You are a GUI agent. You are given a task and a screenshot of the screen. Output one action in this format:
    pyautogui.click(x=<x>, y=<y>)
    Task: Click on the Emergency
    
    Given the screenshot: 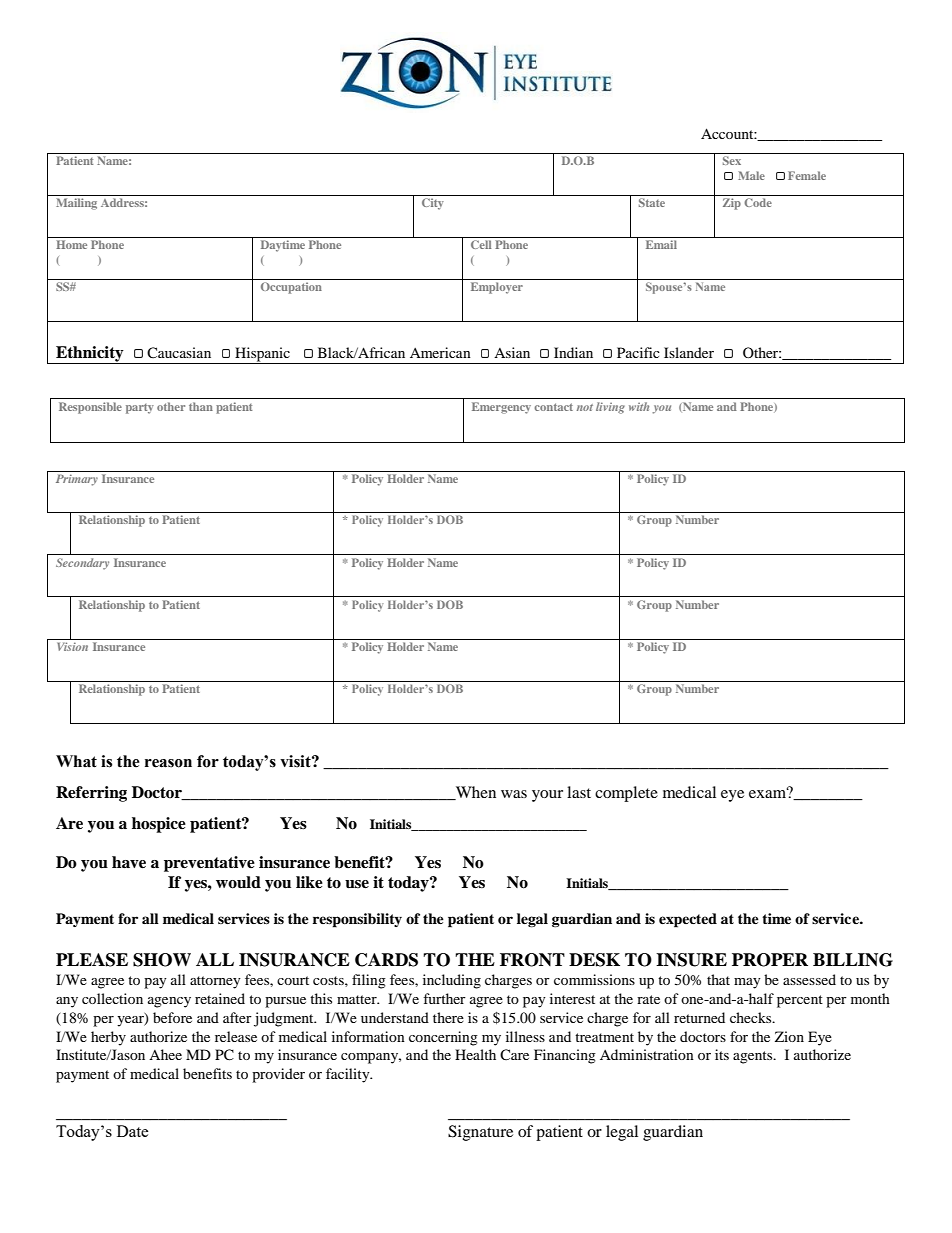 What is the action you would take?
    pyautogui.click(x=501, y=408)
